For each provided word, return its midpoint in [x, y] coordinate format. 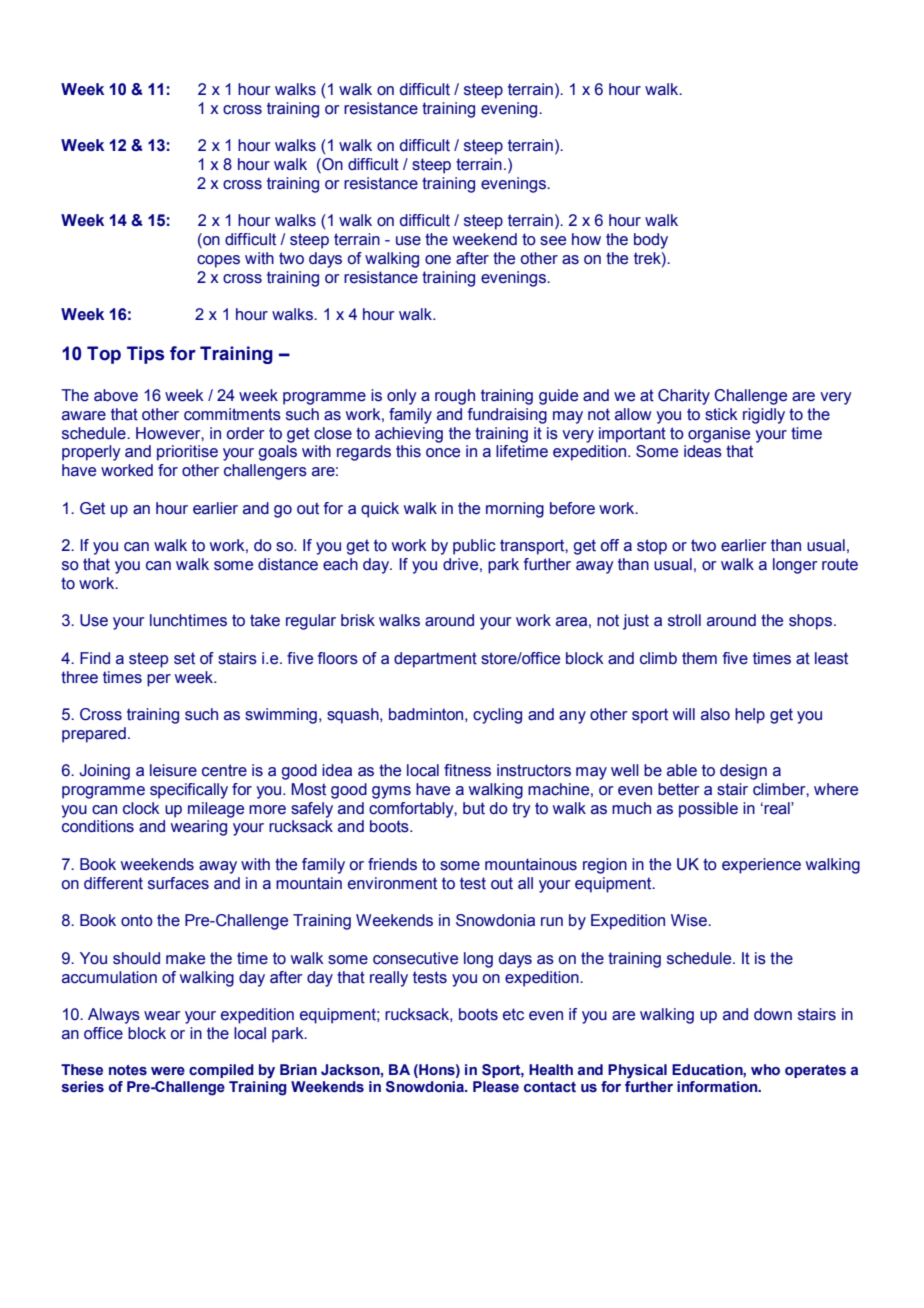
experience [761, 866]
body [651, 241]
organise [719, 435]
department [435, 660]
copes [218, 261]
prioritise [187, 453]
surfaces [178, 883]
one [438, 260]
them [699, 658]
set [184, 658]
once [443, 453]
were [168, 1071]
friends [392, 864]
